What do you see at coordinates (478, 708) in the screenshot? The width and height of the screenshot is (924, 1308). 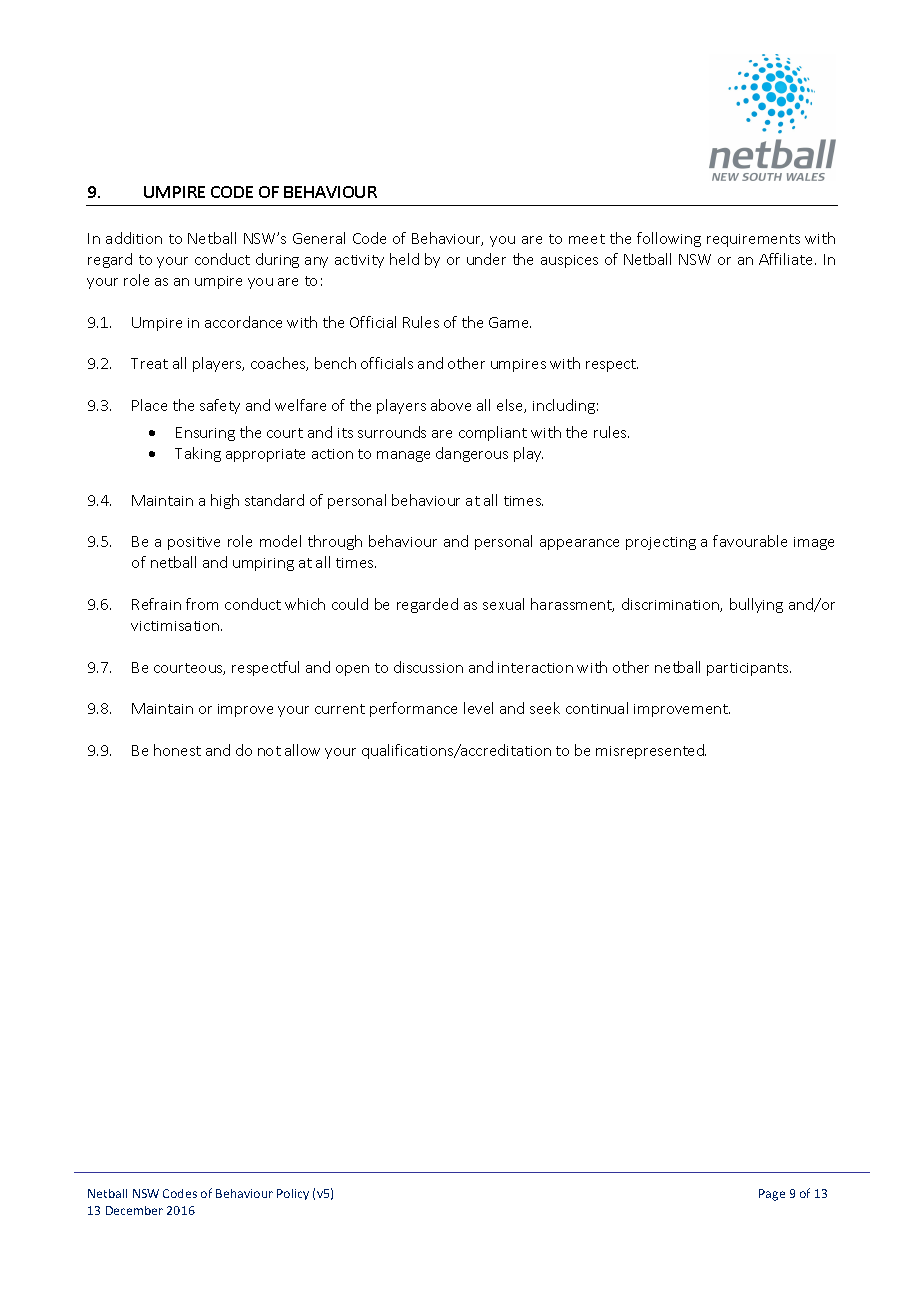 I see `level` at bounding box center [478, 708].
